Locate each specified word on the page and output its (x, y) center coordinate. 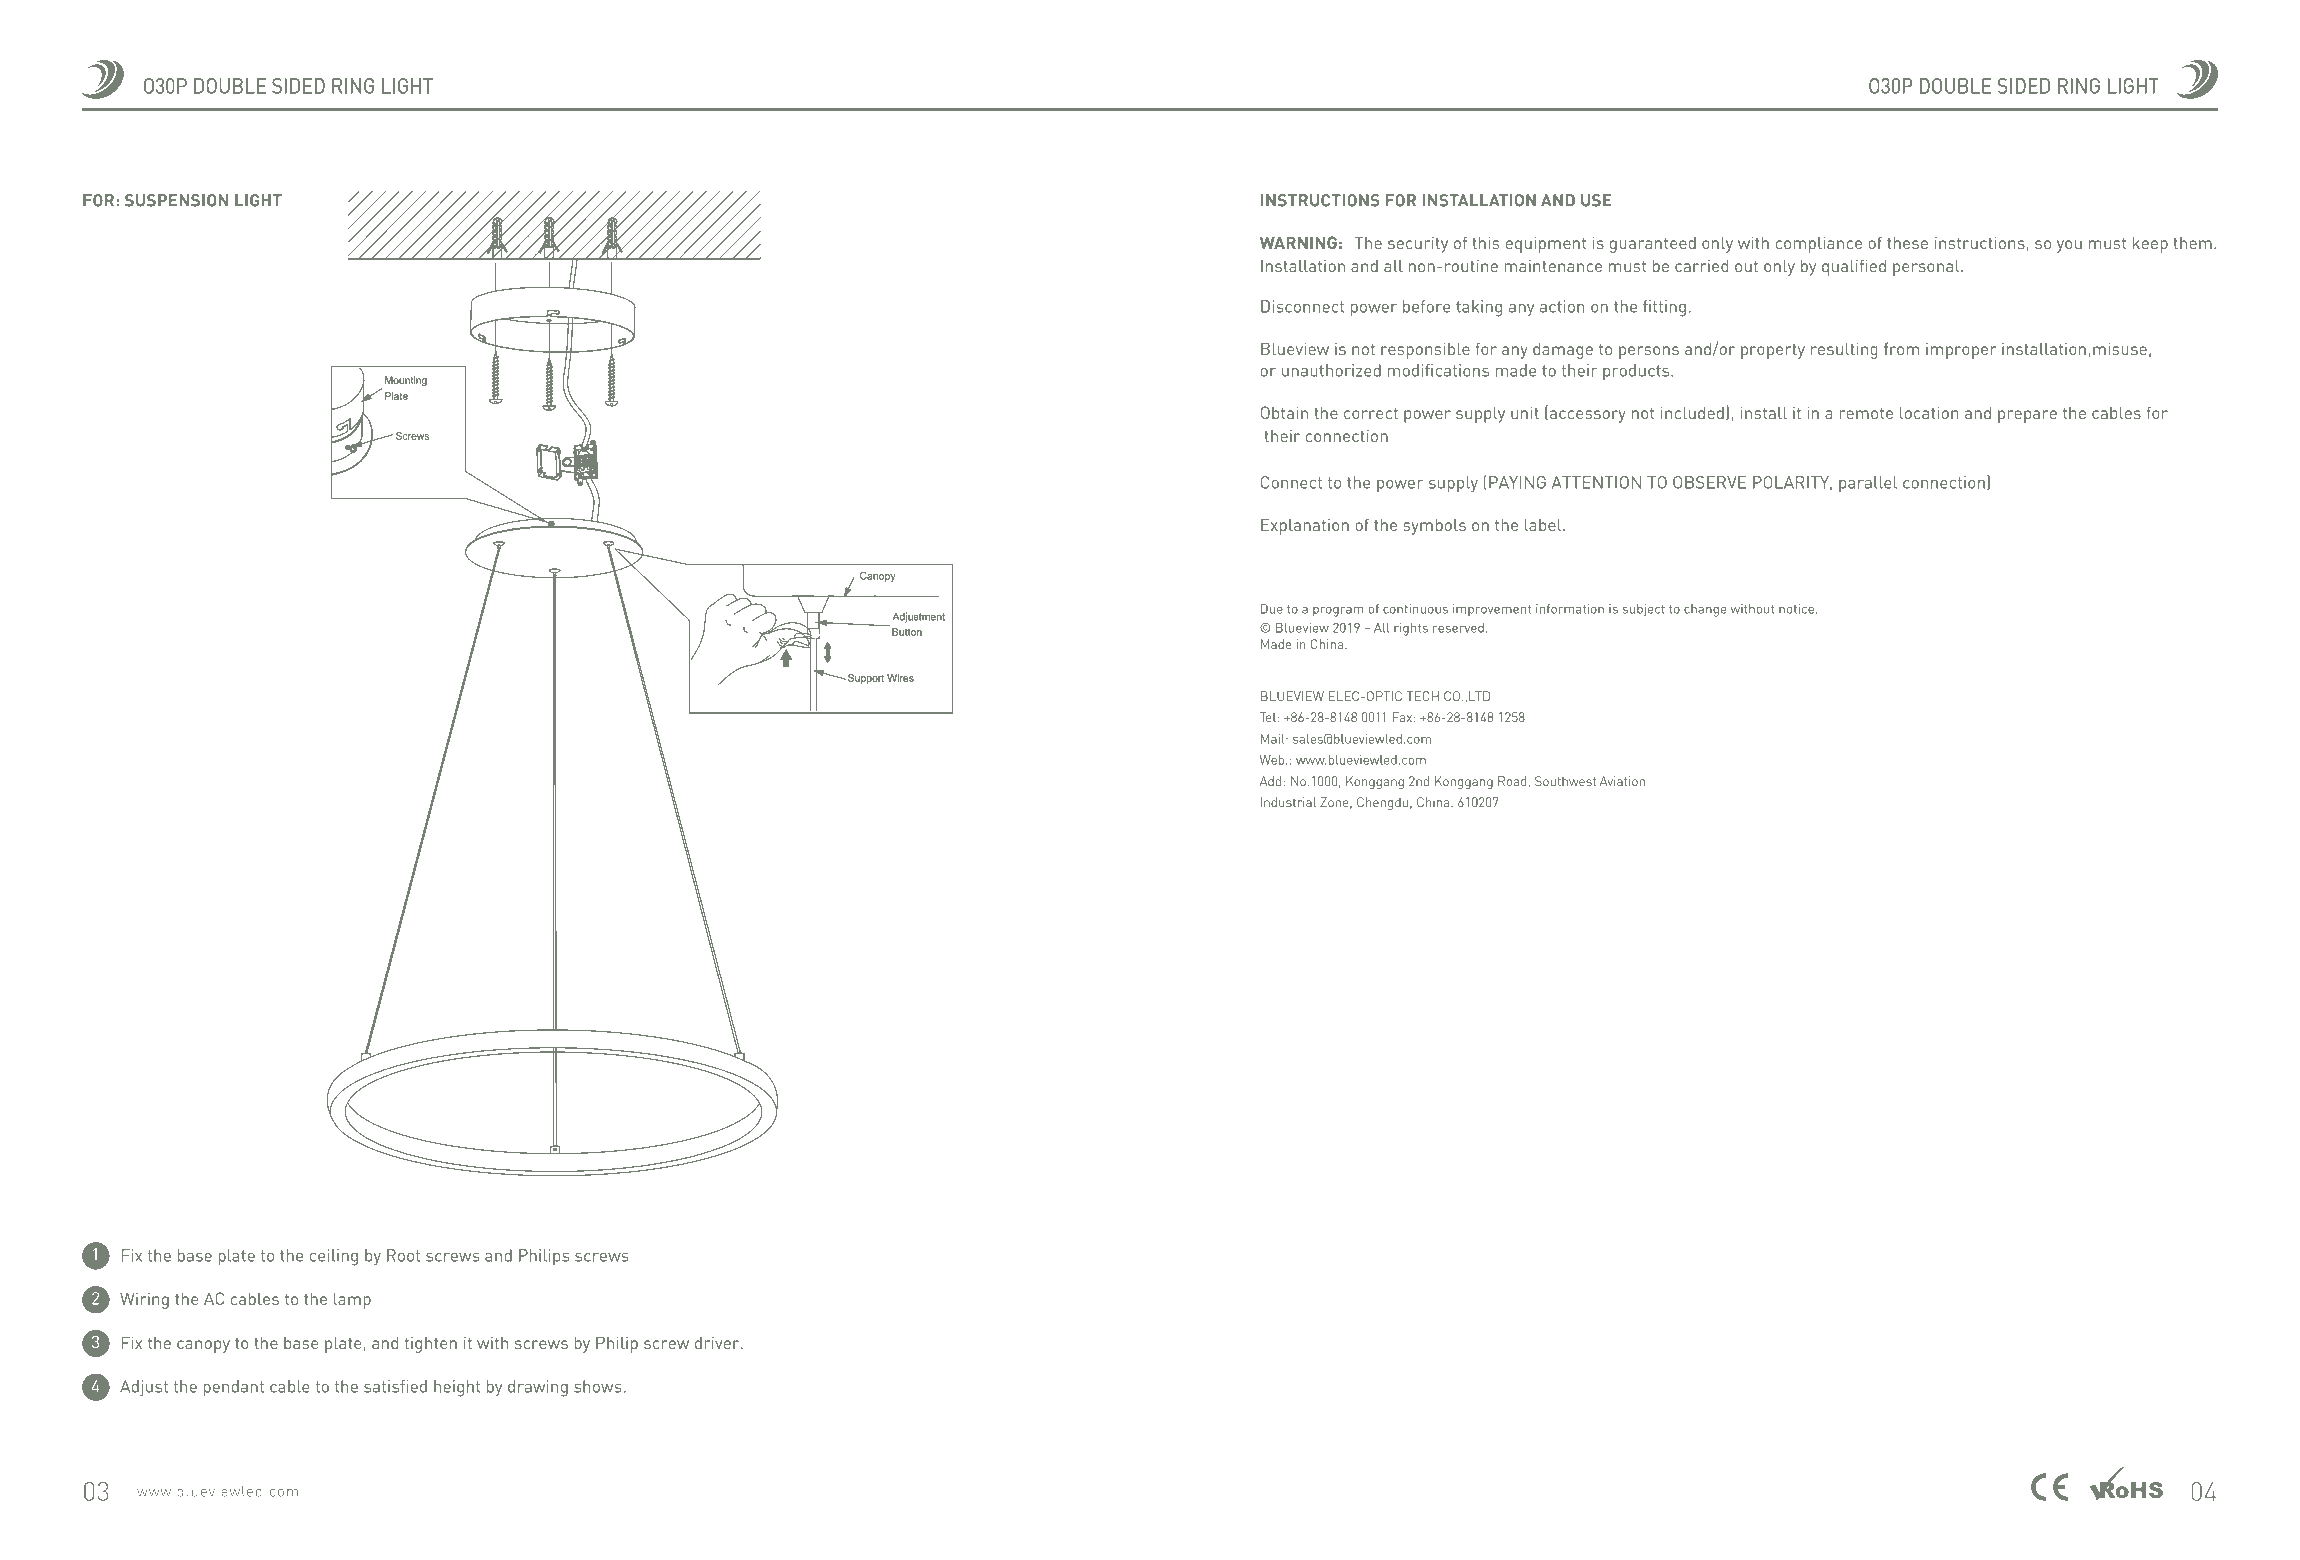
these (1907, 242)
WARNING (1298, 242)
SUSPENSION (176, 200)
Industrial (1288, 802)
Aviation (1622, 781)
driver (718, 1342)
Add (1270, 781)
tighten (431, 1344)
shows (598, 1386)
